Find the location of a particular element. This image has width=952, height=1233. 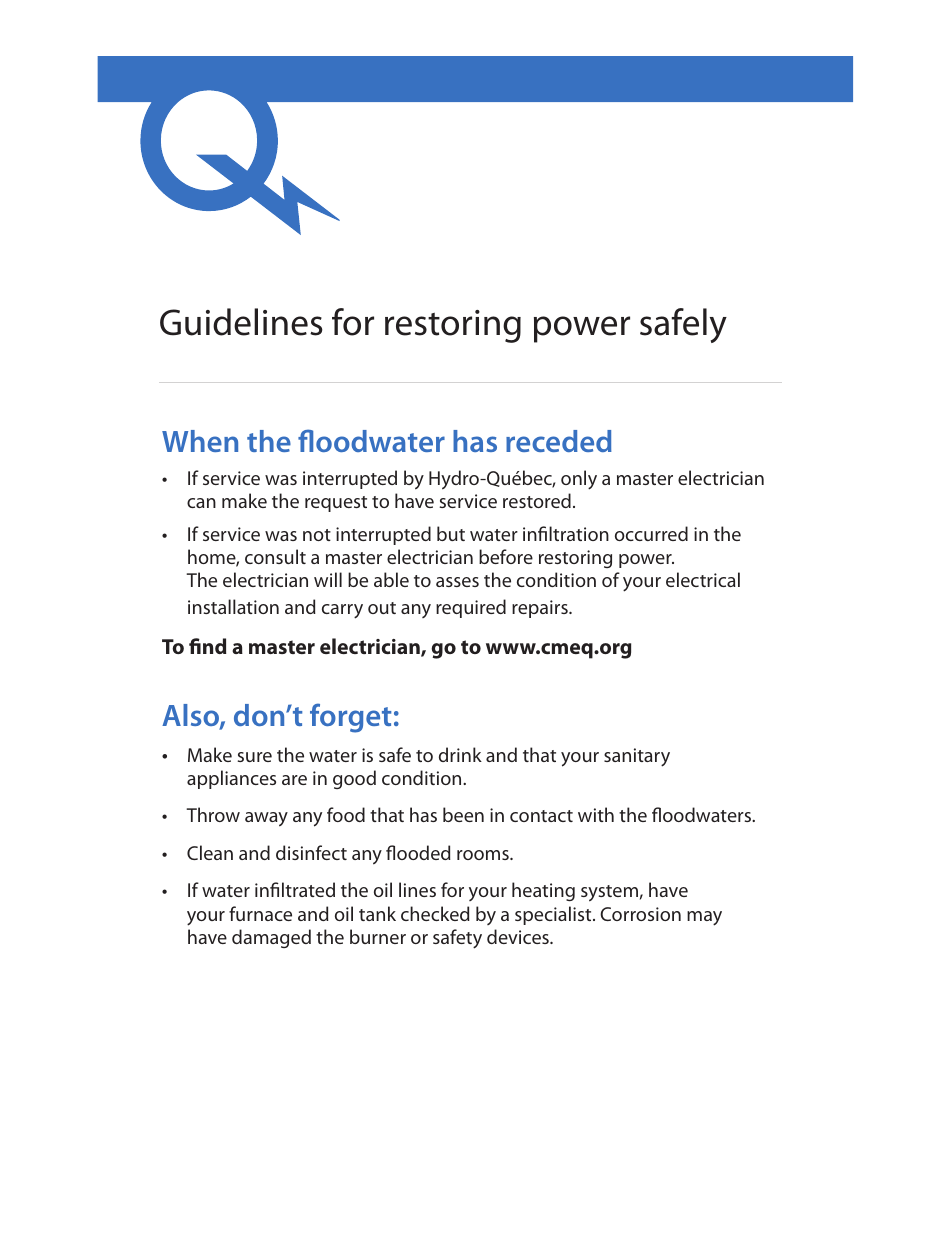

When is located at coordinates (200, 441).
